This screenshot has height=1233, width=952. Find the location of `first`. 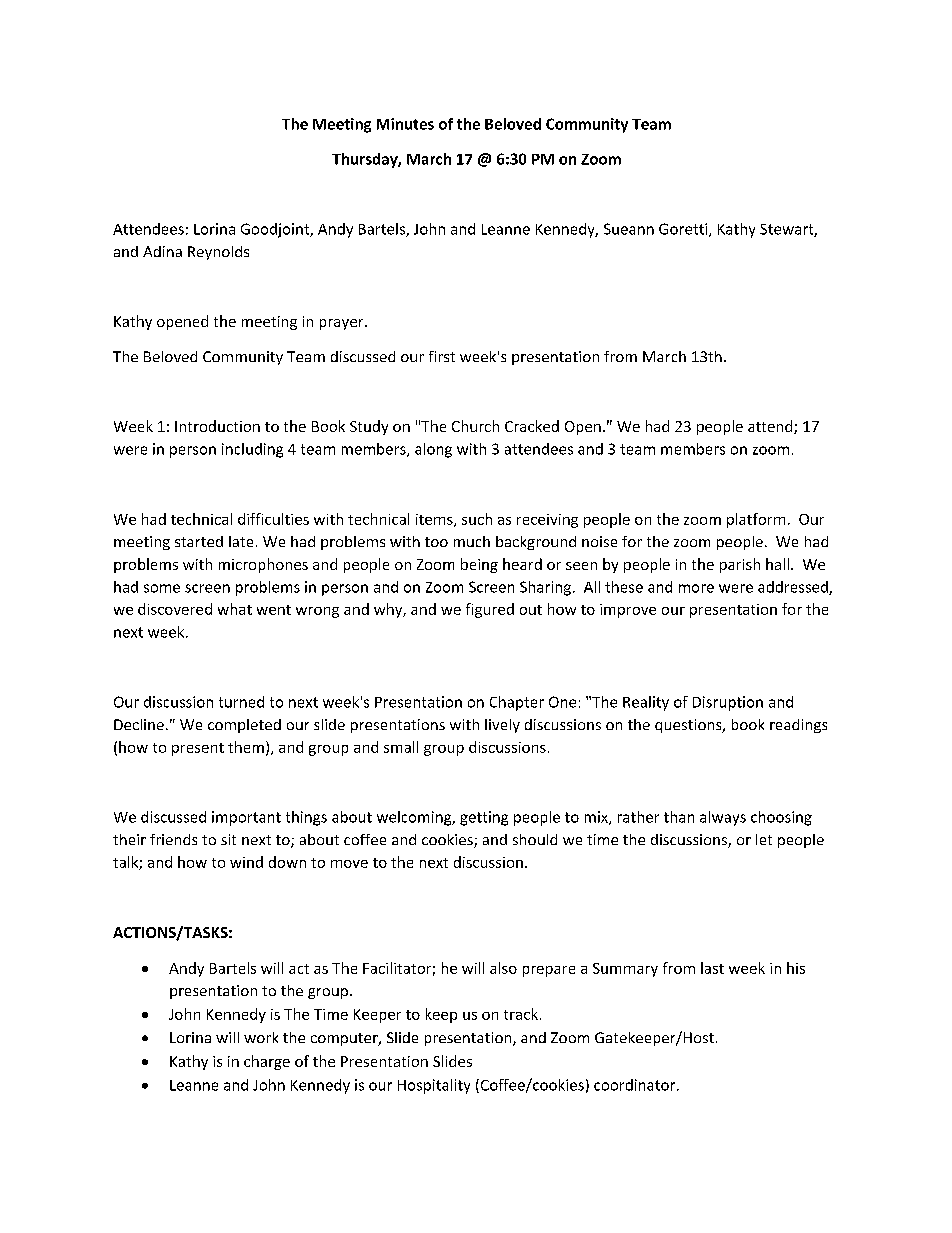

first is located at coordinates (442, 356).
